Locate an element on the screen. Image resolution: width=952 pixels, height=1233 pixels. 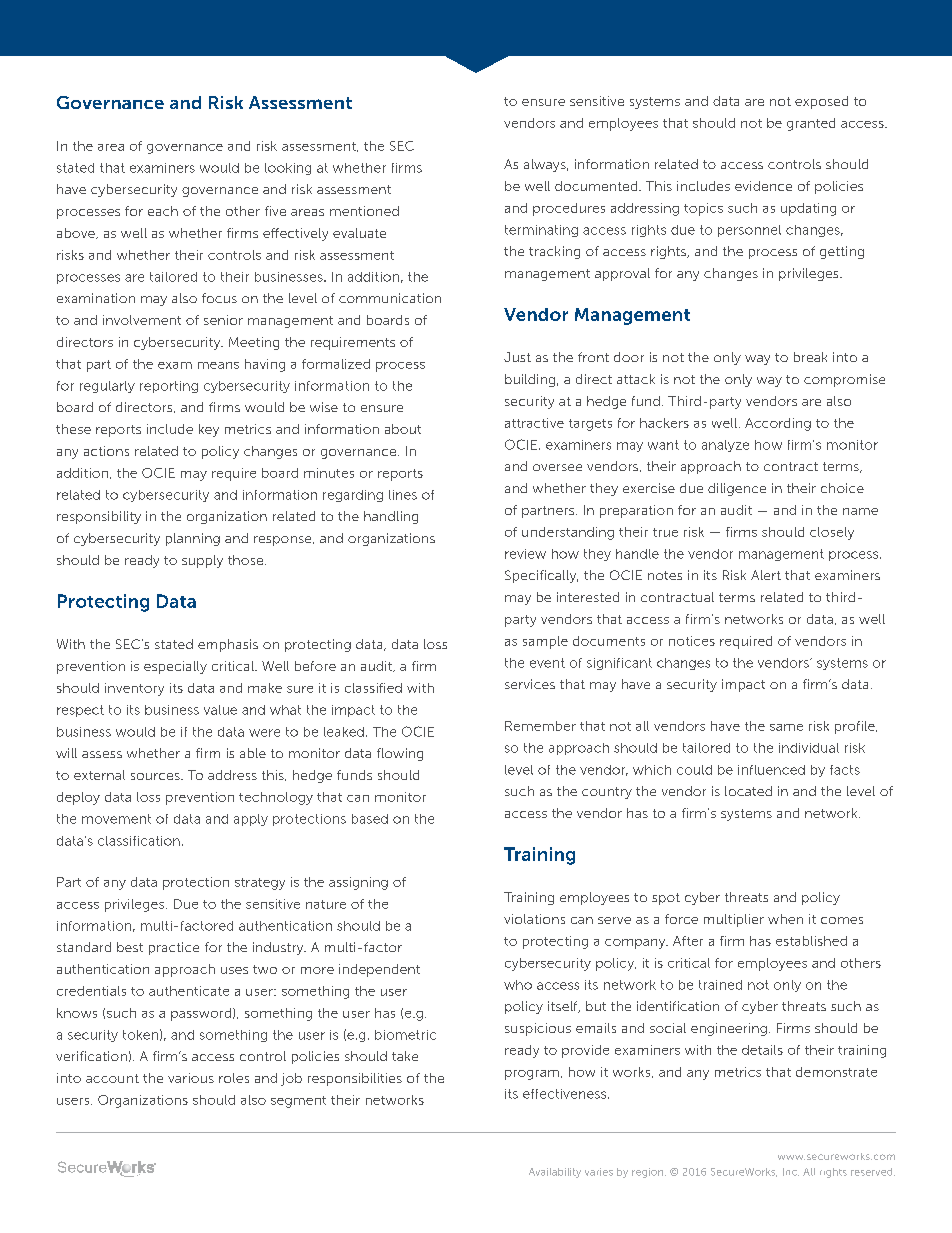
diligence is located at coordinates (737, 489).
